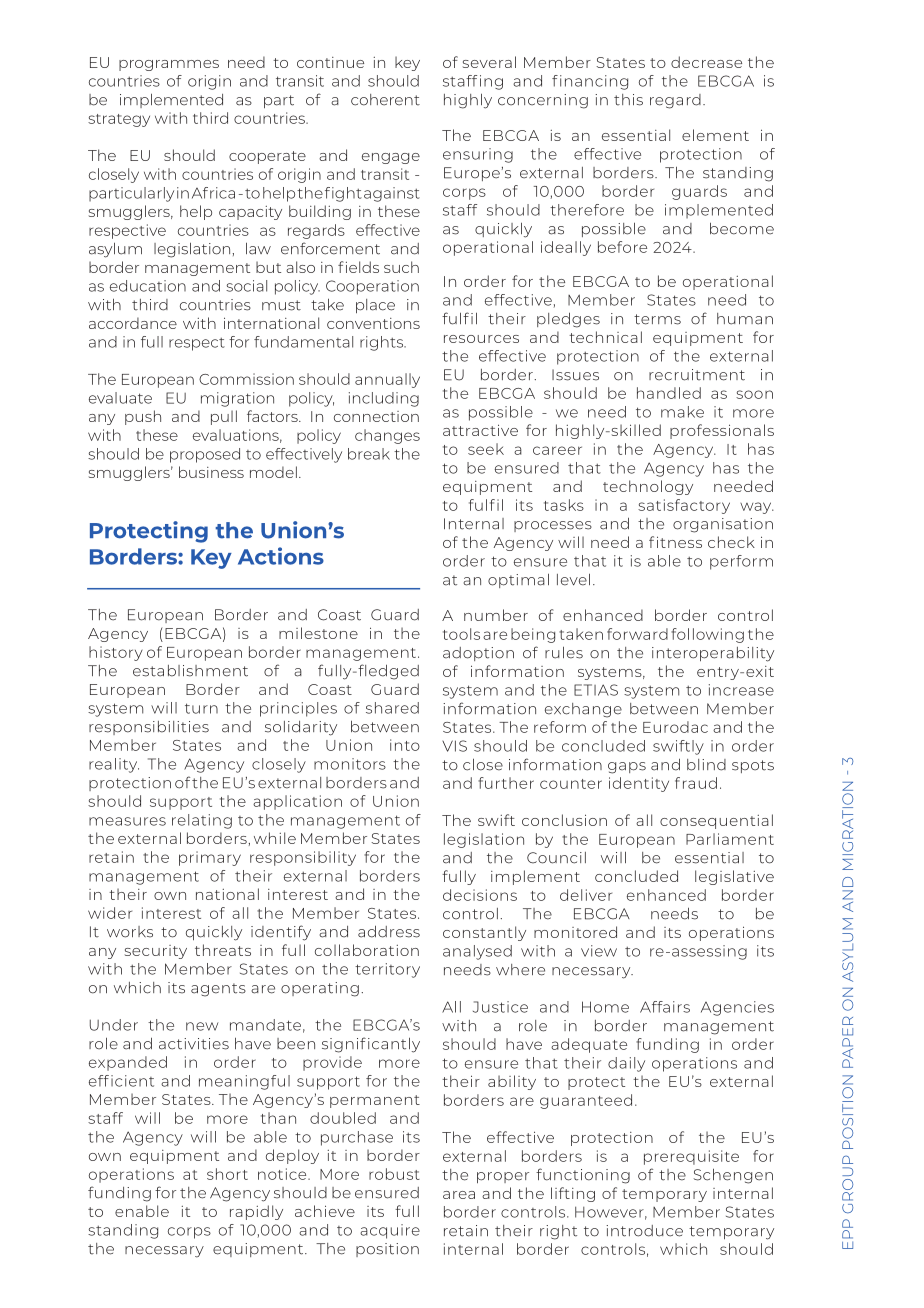 Image resolution: width=924 pixels, height=1308 pixels. I want to click on programmes, so click(169, 65).
